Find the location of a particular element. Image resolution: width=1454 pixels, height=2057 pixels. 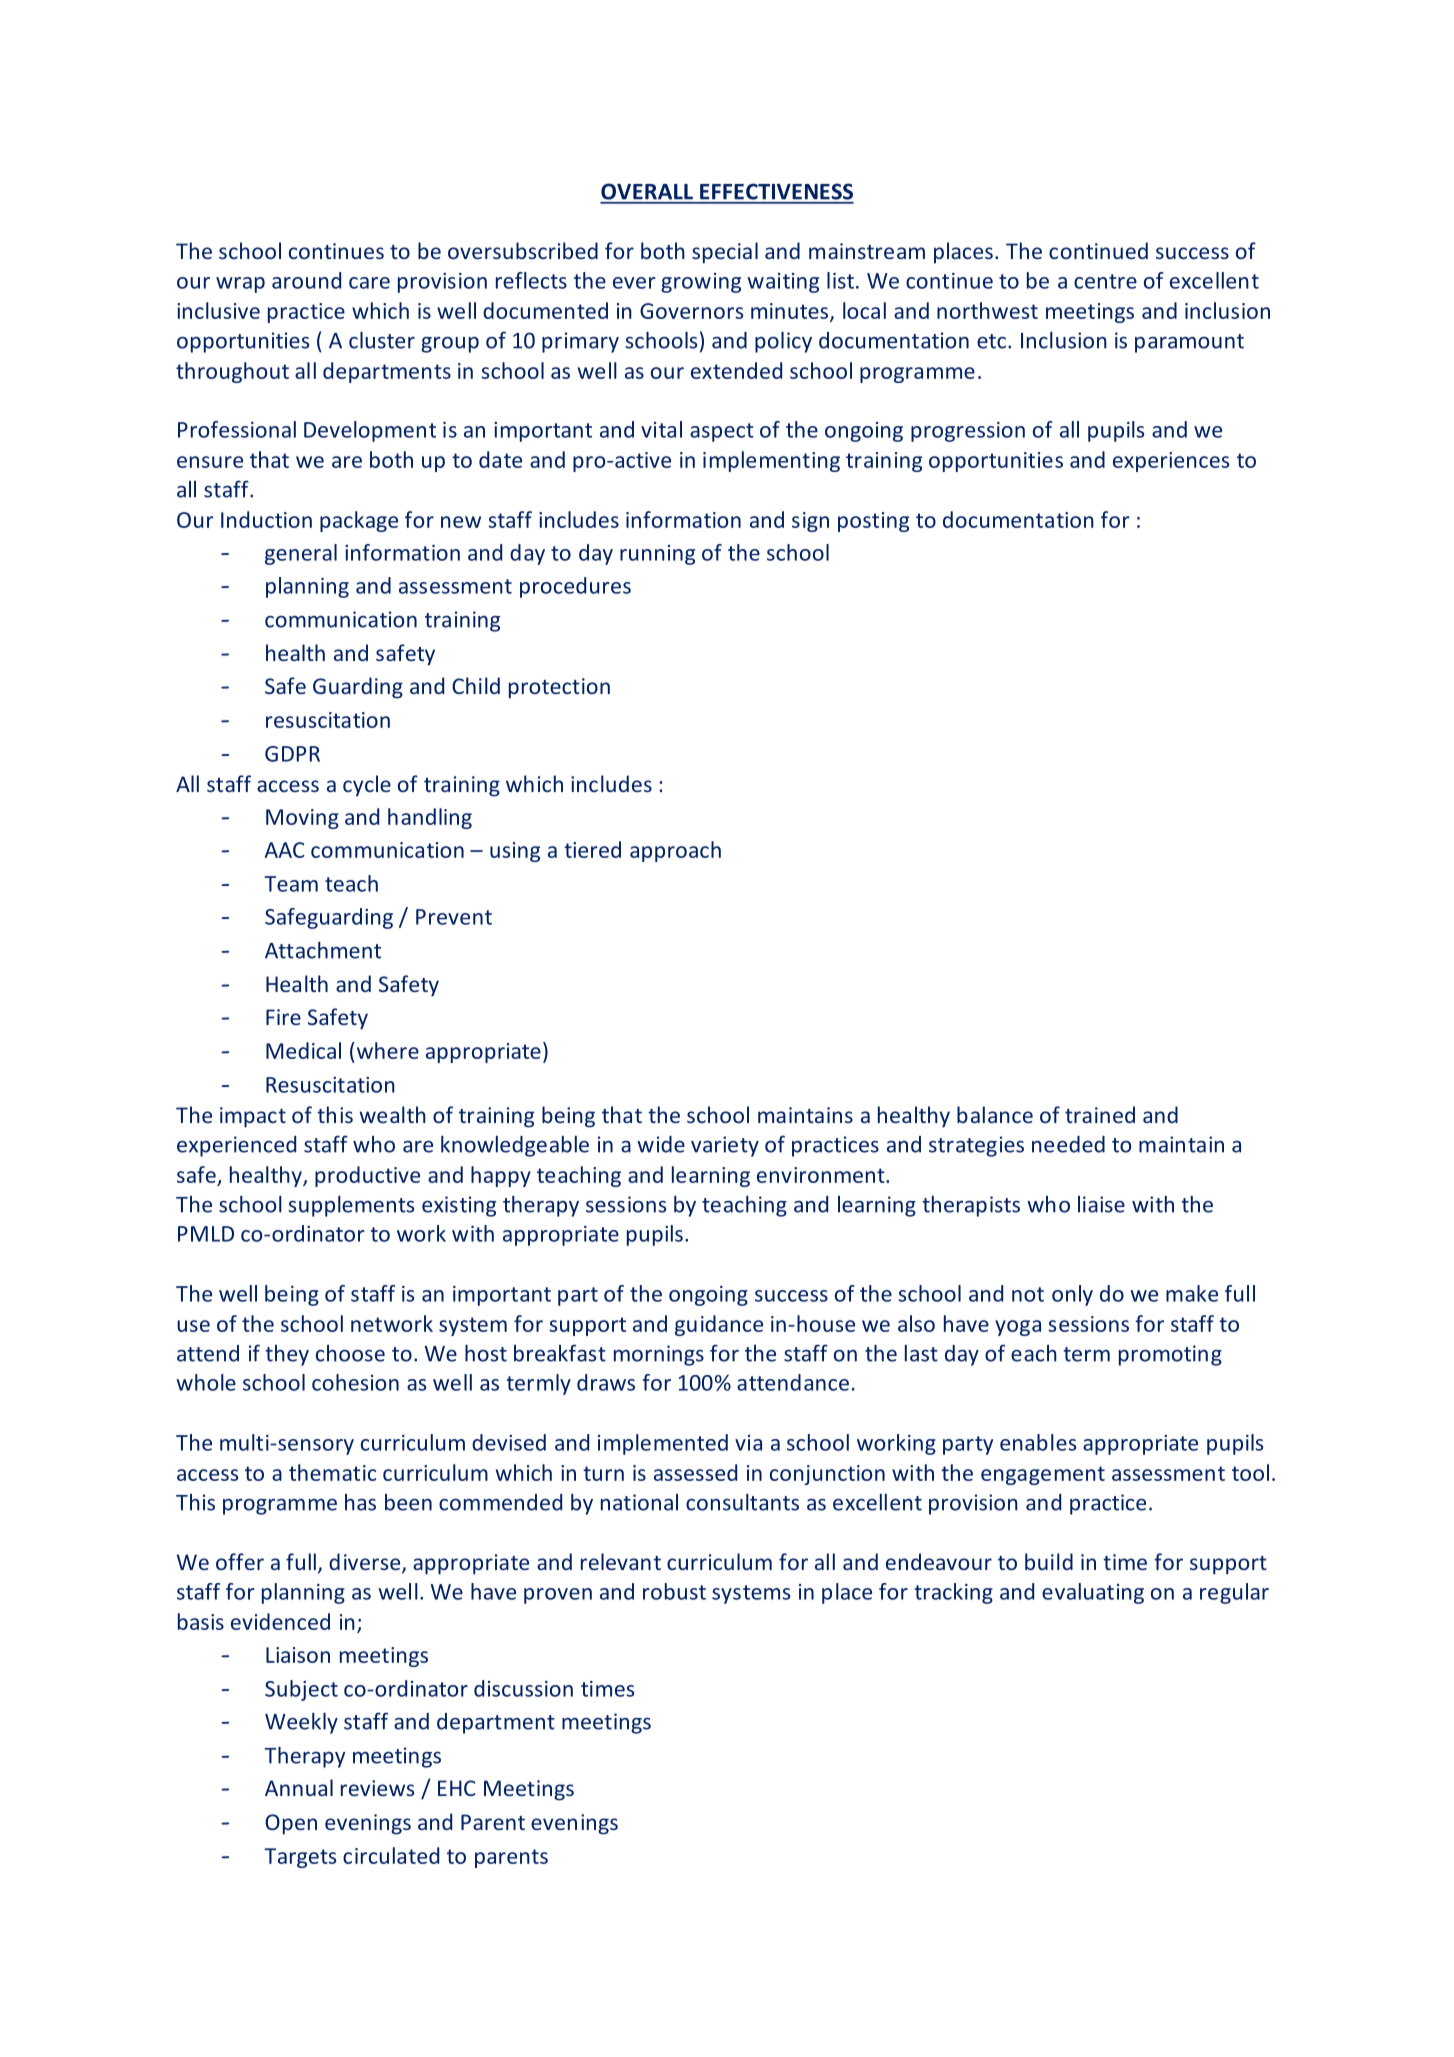

growing is located at coordinates (701, 283).
